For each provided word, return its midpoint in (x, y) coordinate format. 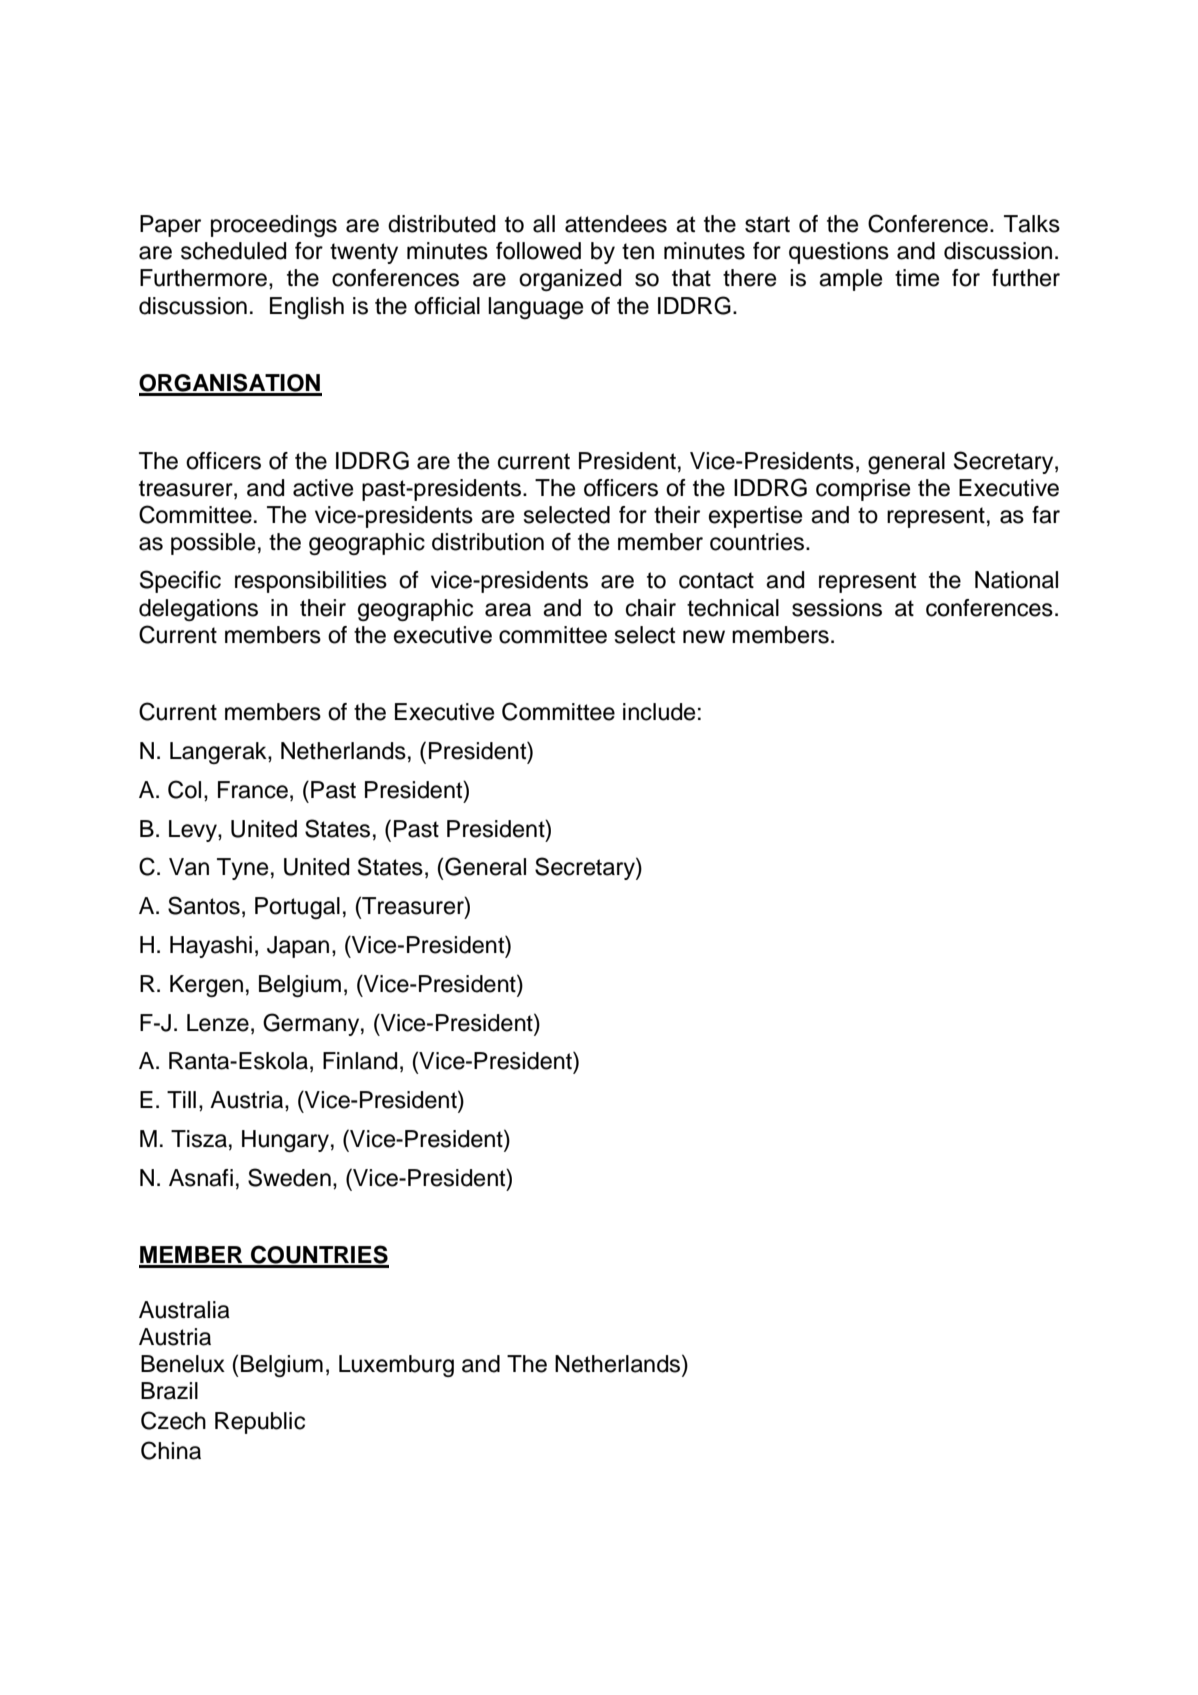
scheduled (233, 251)
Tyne (242, 869)
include (659, 712)
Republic (260, 1423)
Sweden (289, 1177)
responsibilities (311, 582)
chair (651, 608)
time (917, 278)
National (1016, 580)
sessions (837, 608)
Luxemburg (396, 1366)
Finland (360, 1061)
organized (570, 280)
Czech (173, 1420)
